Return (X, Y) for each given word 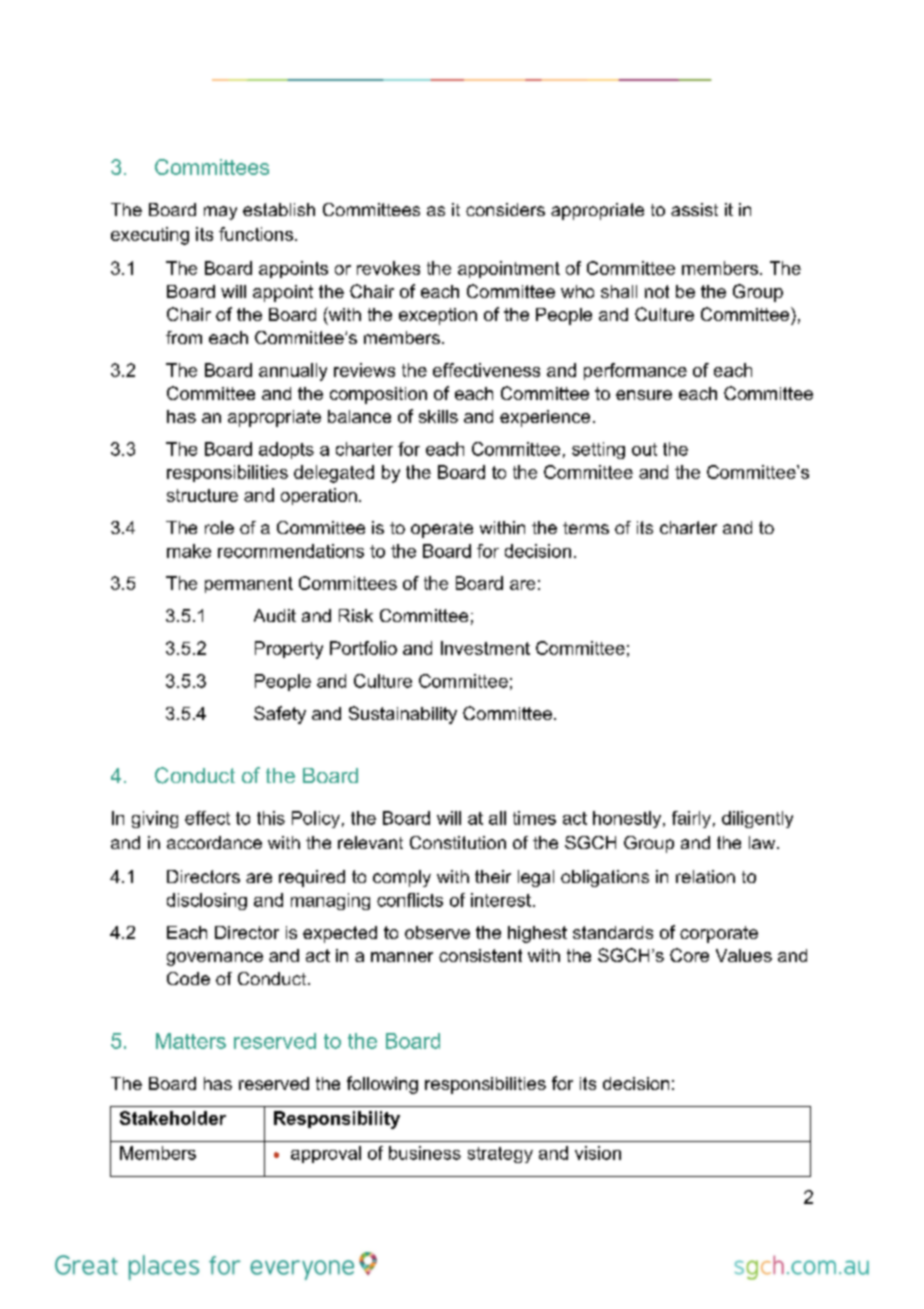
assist (694, 209)
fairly (691, 819)
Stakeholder (173, 1118)
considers (505, 209)
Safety (280, 715)
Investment (485, 648)
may (220, 213)
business (425, 1153)
